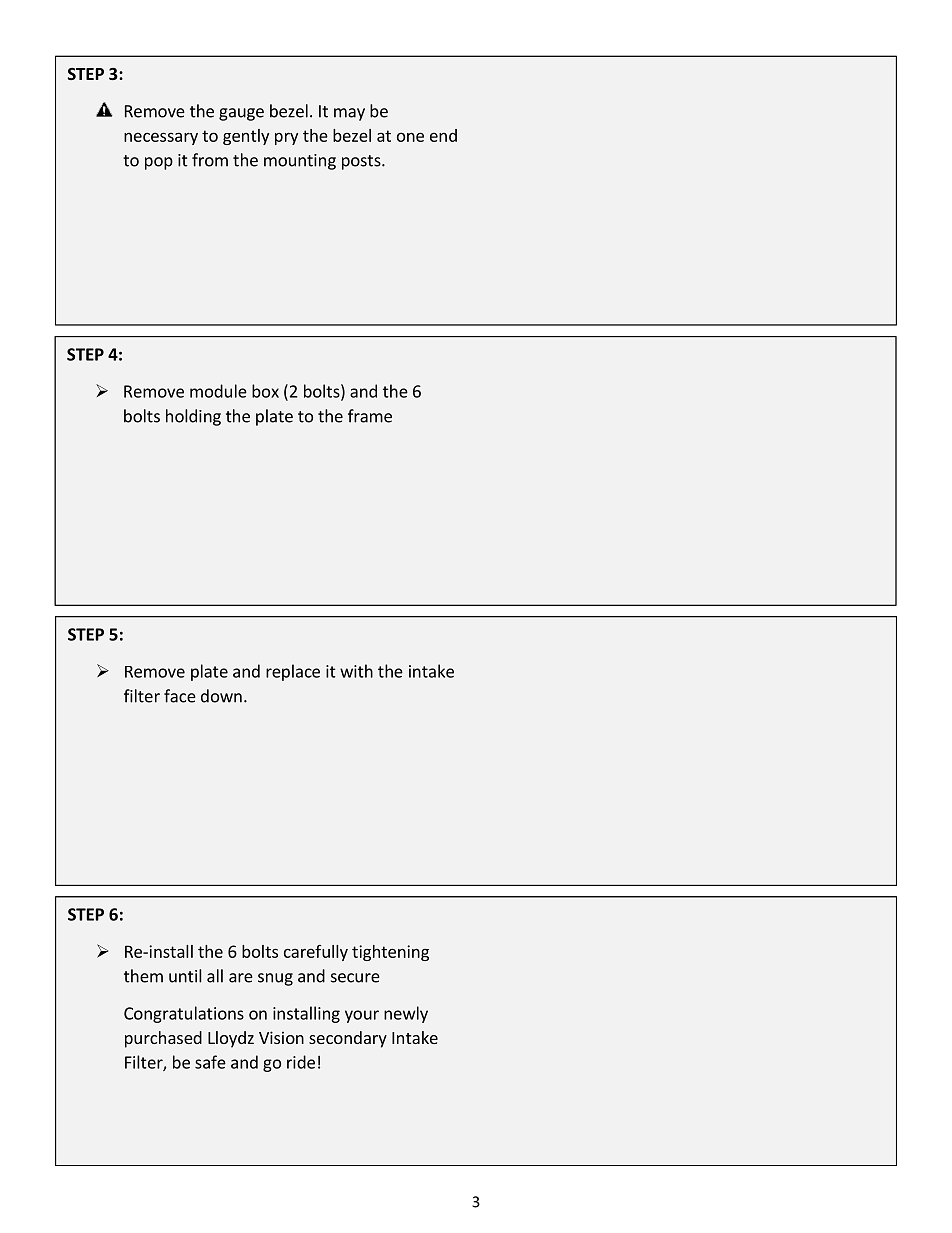 The height and width of the document is (1233, 952). What do you see at coordinates (406, 1014) in the document?
I see `newly` at bounding box center [406, 1014].
